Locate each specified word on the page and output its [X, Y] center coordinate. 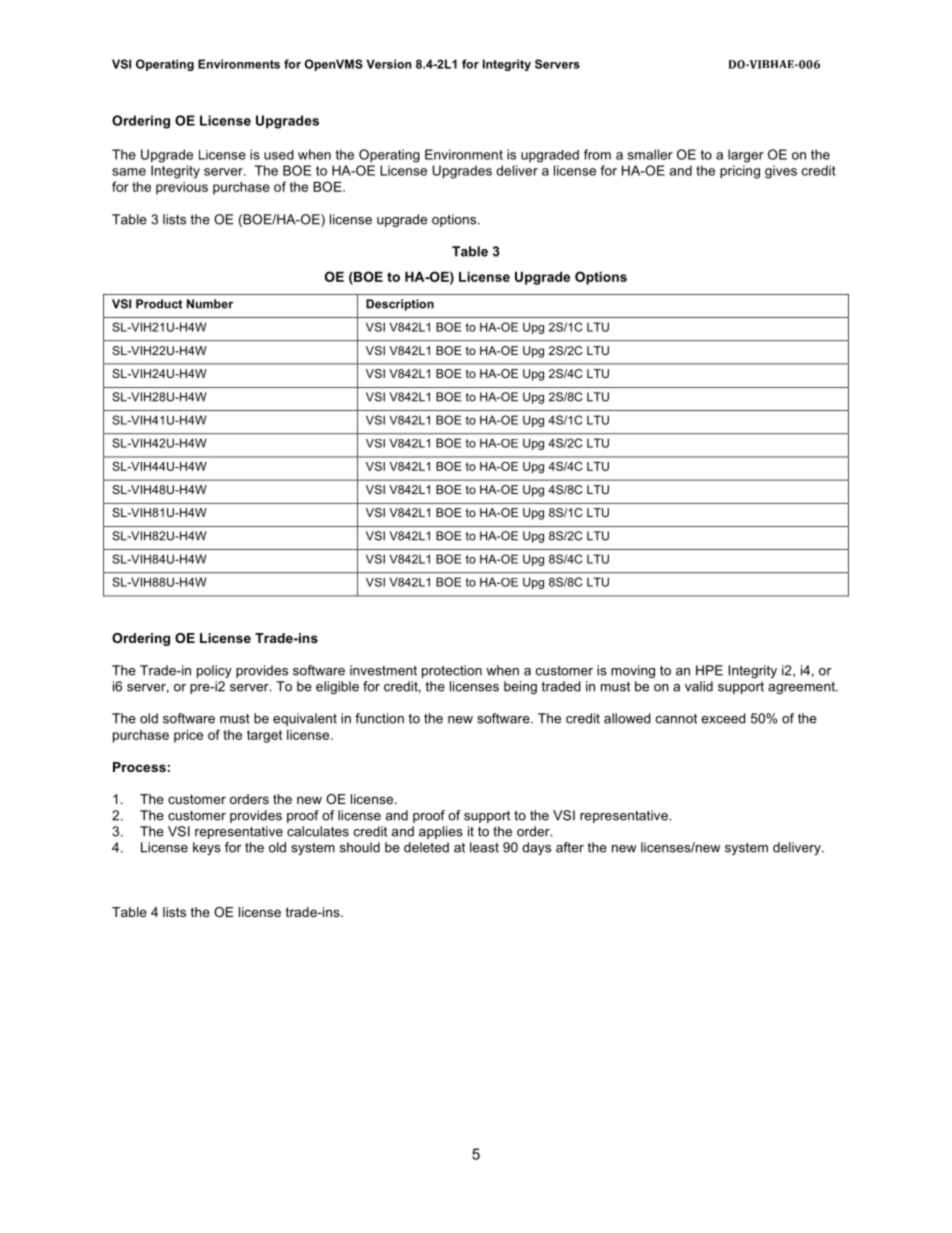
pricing [740, 172]
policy [214, 671]
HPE [709, 670]
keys [207, 848]
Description [400, 305]
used [278, 155]
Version [388, 64]
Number [210, 304]
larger [746, 156]
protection [452, 671]
